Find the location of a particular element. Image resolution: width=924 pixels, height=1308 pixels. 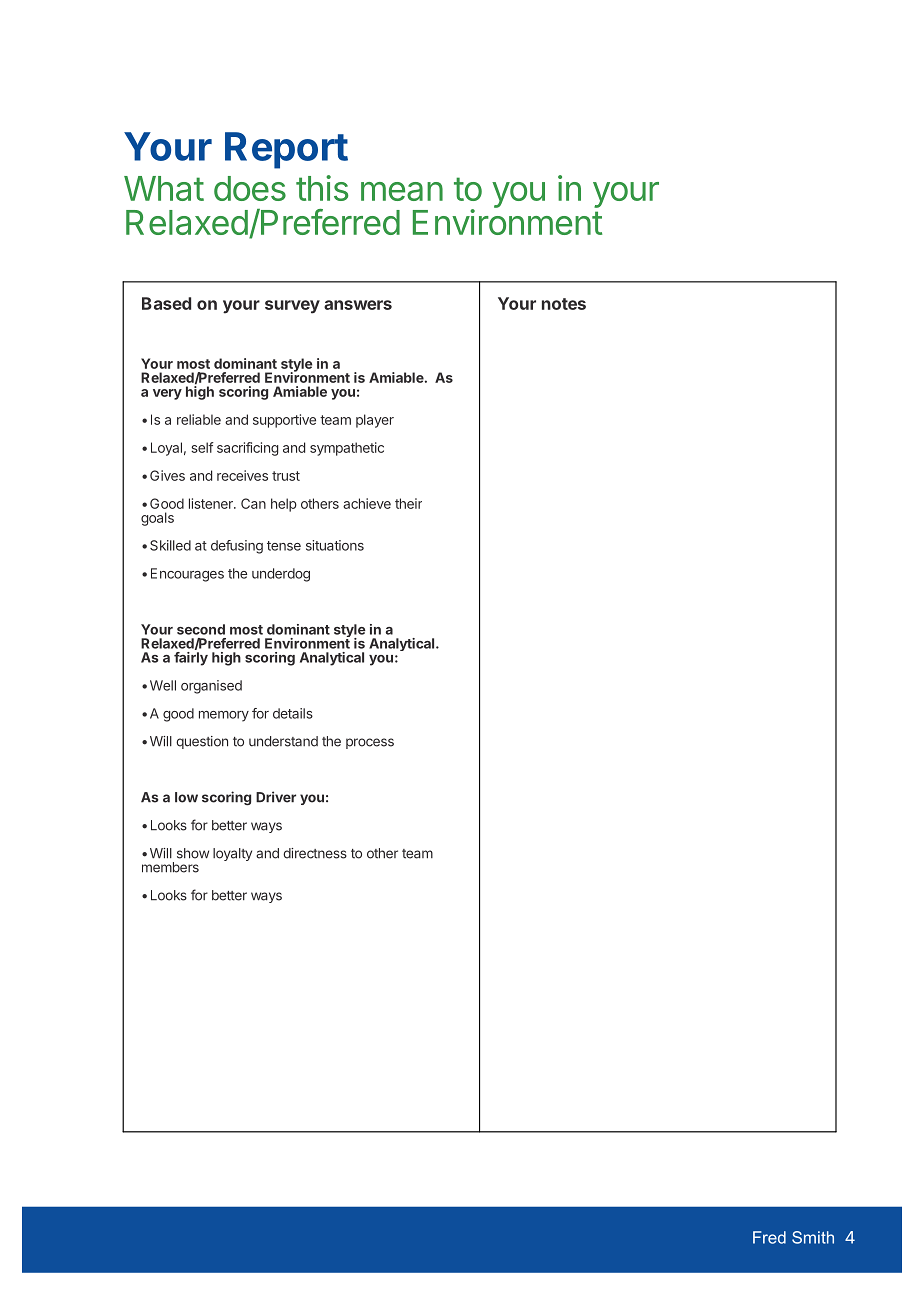

mean is located at coordinates (402, 191).
